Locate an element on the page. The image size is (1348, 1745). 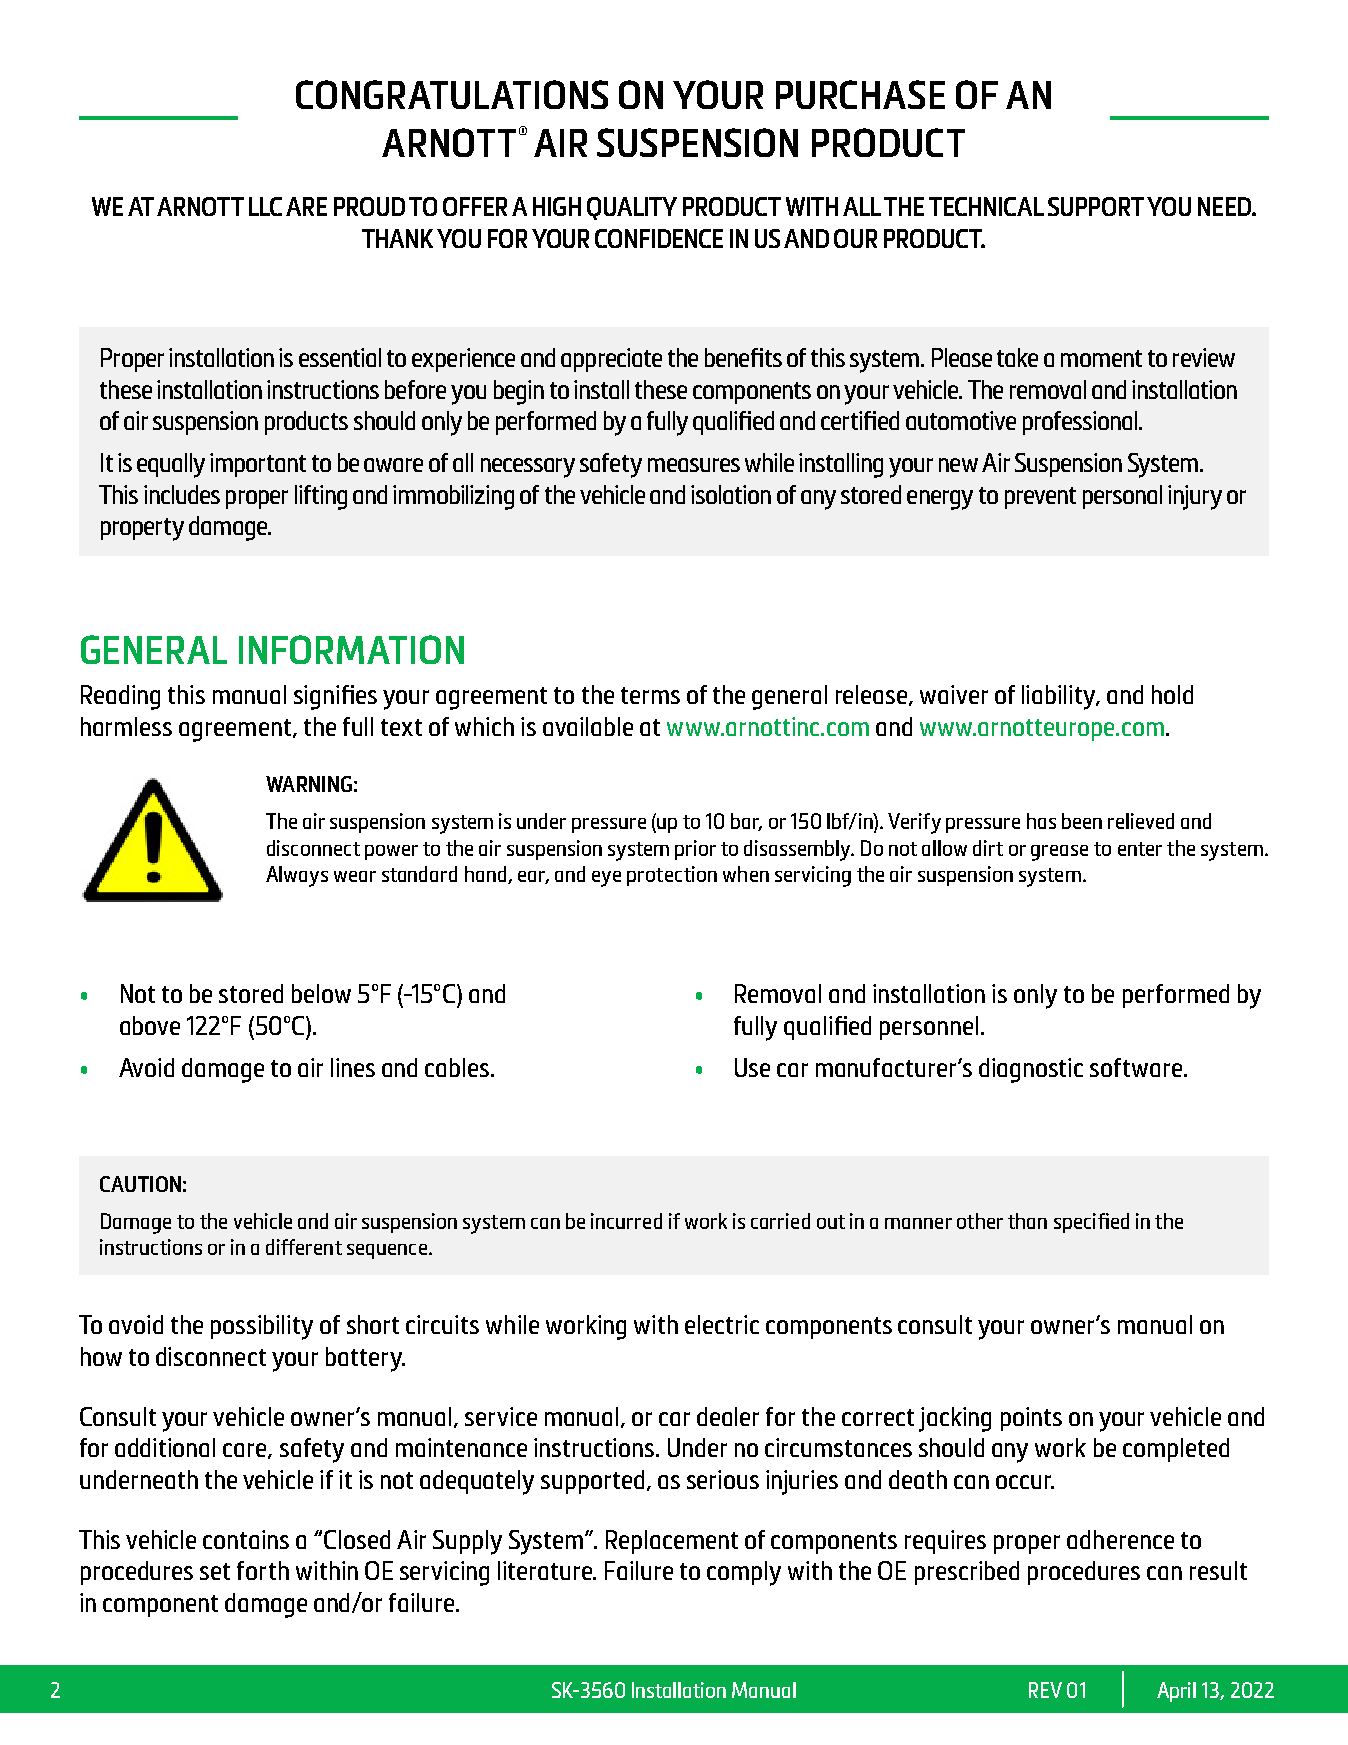
Always is located at coordinates (297, 876).
